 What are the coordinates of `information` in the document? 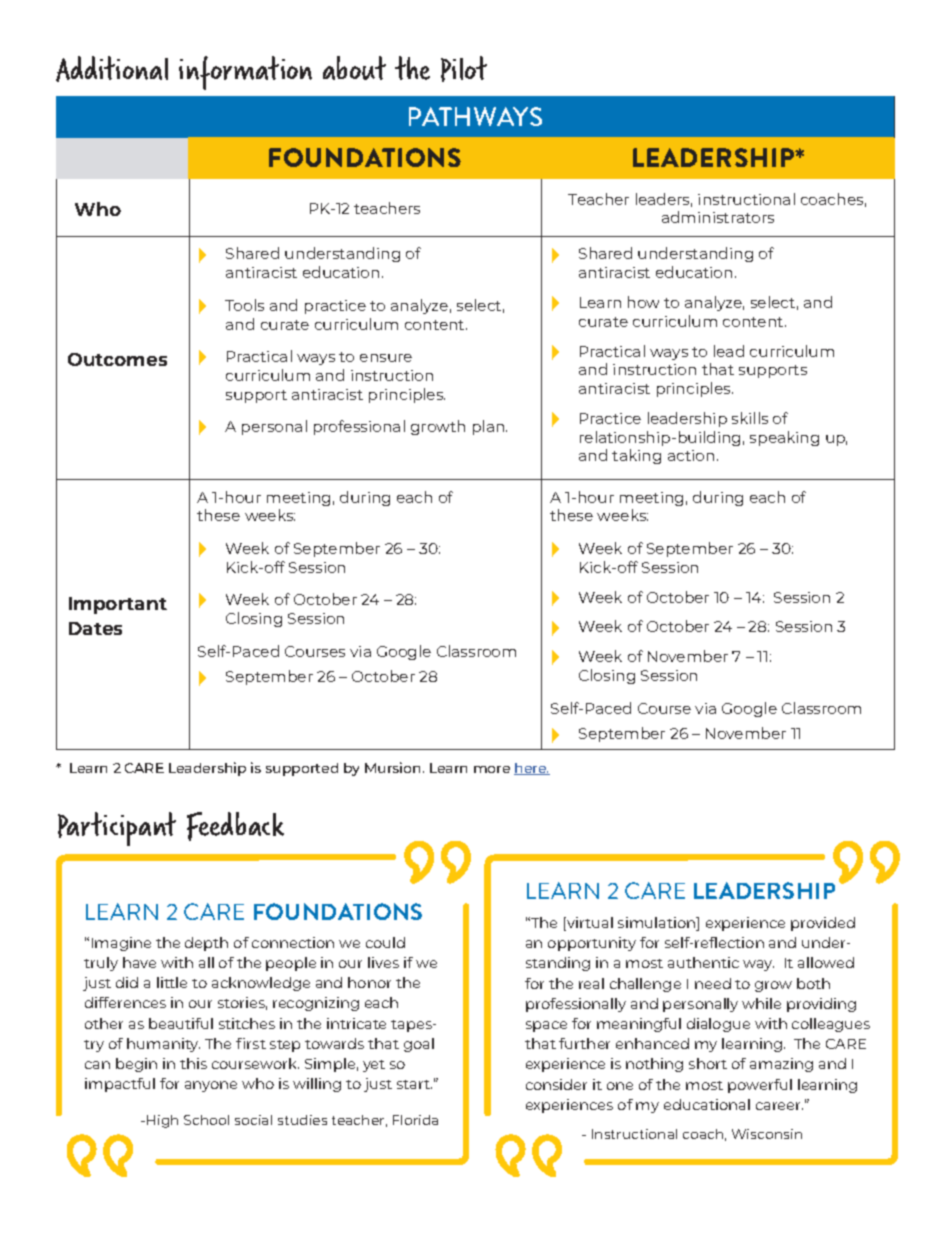 It's located at (245, 73).
